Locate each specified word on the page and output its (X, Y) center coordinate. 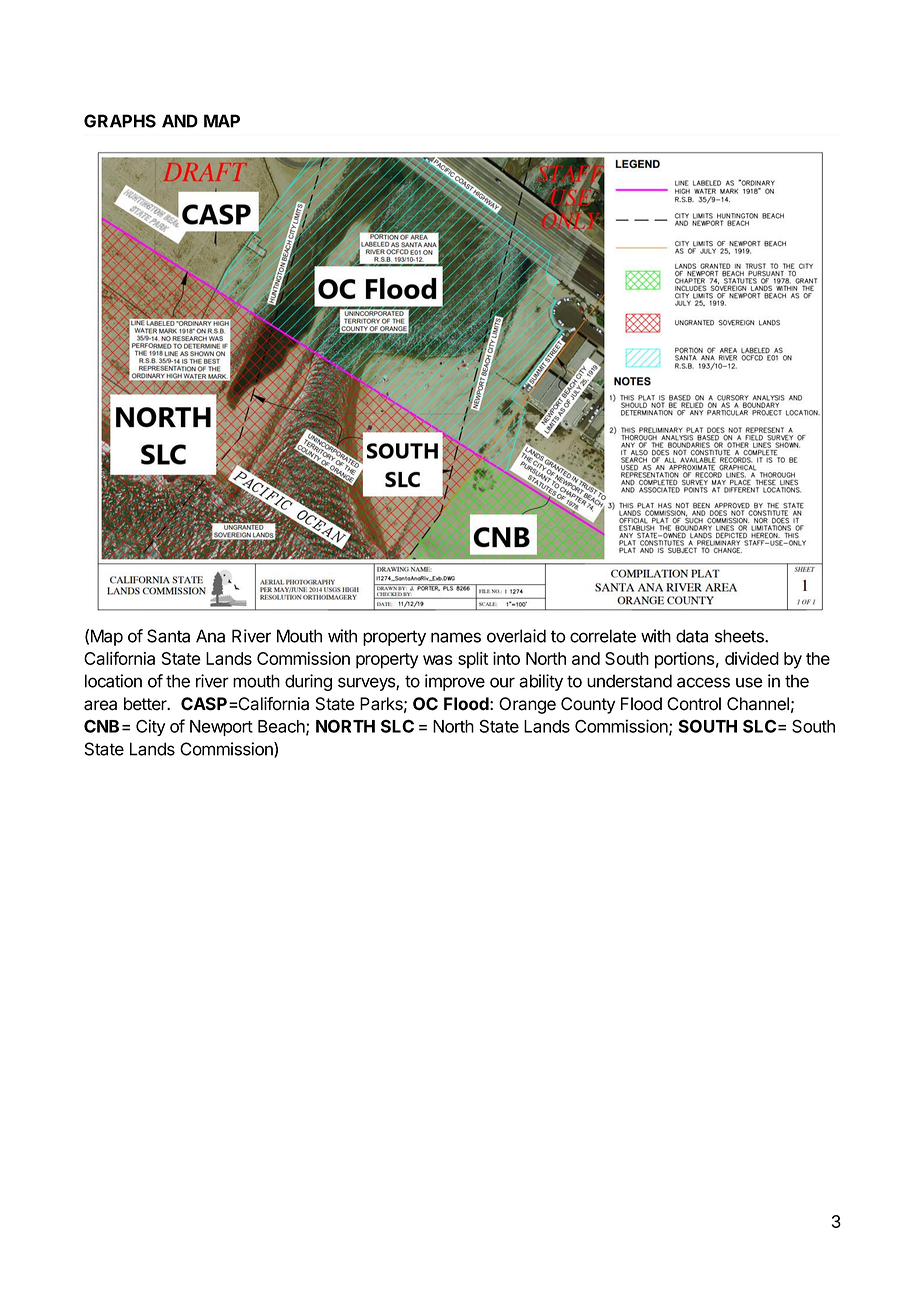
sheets (740, 636)
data (692, 636)
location (113, 681)
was (438, 660)
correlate (603, 636)
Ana (210, 636)
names (456, 637)
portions (685, 660)
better (146, 704)
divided (752, 658)
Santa (168, 636)
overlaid (516, 636)
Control (694, 704)
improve (455, 682)
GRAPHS (120, 121)
